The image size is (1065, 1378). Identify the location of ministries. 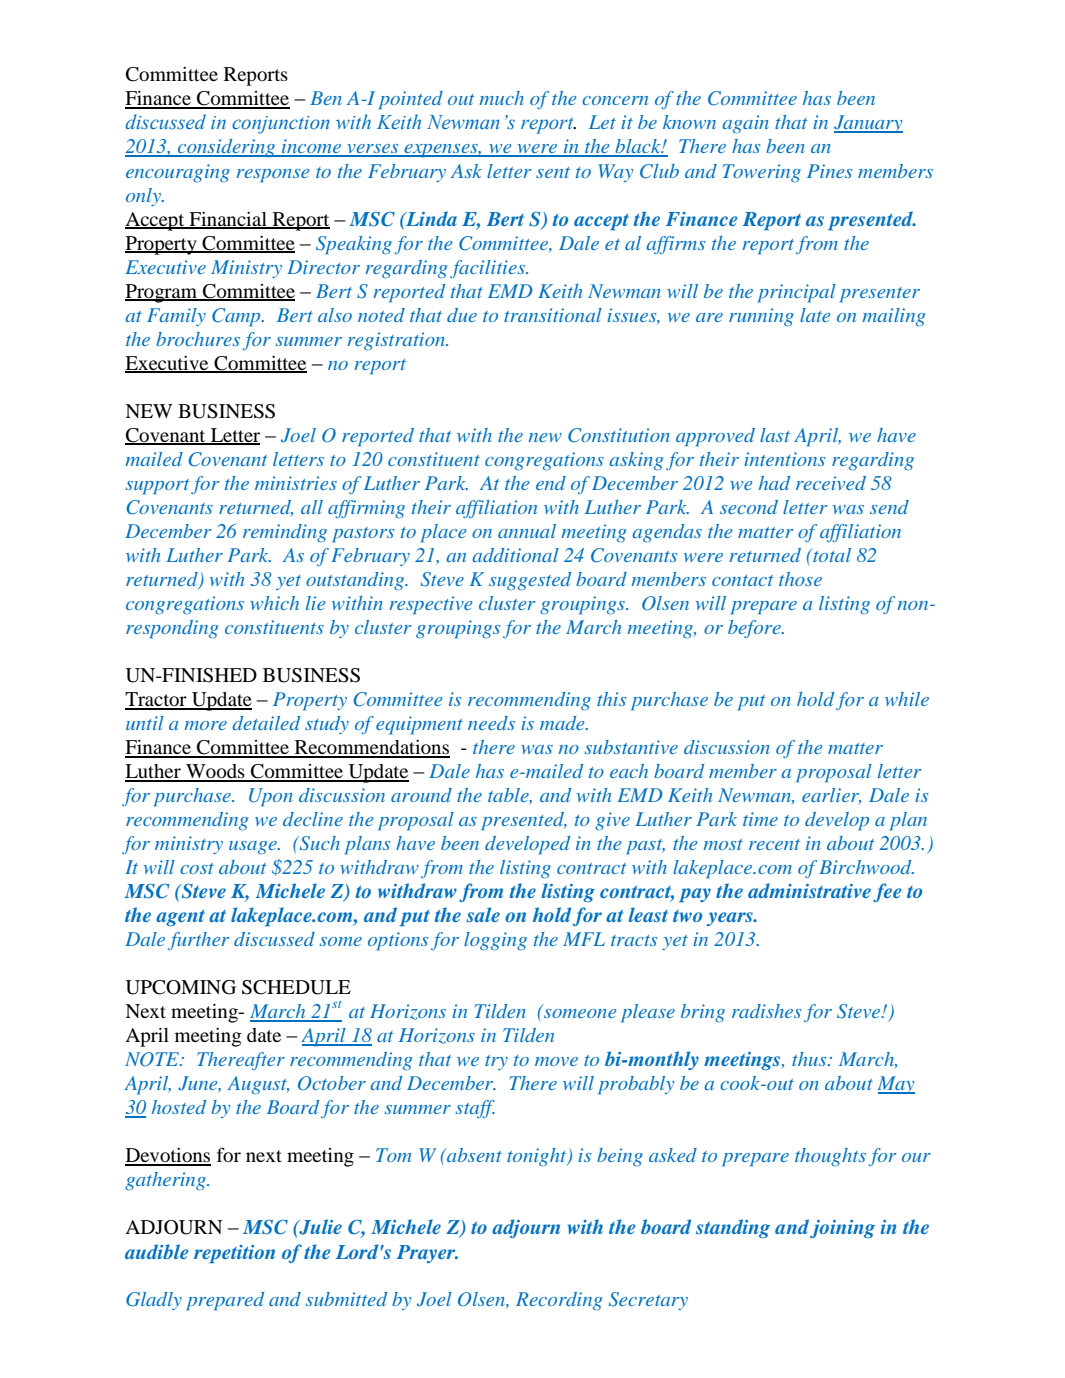
(296, 483).
